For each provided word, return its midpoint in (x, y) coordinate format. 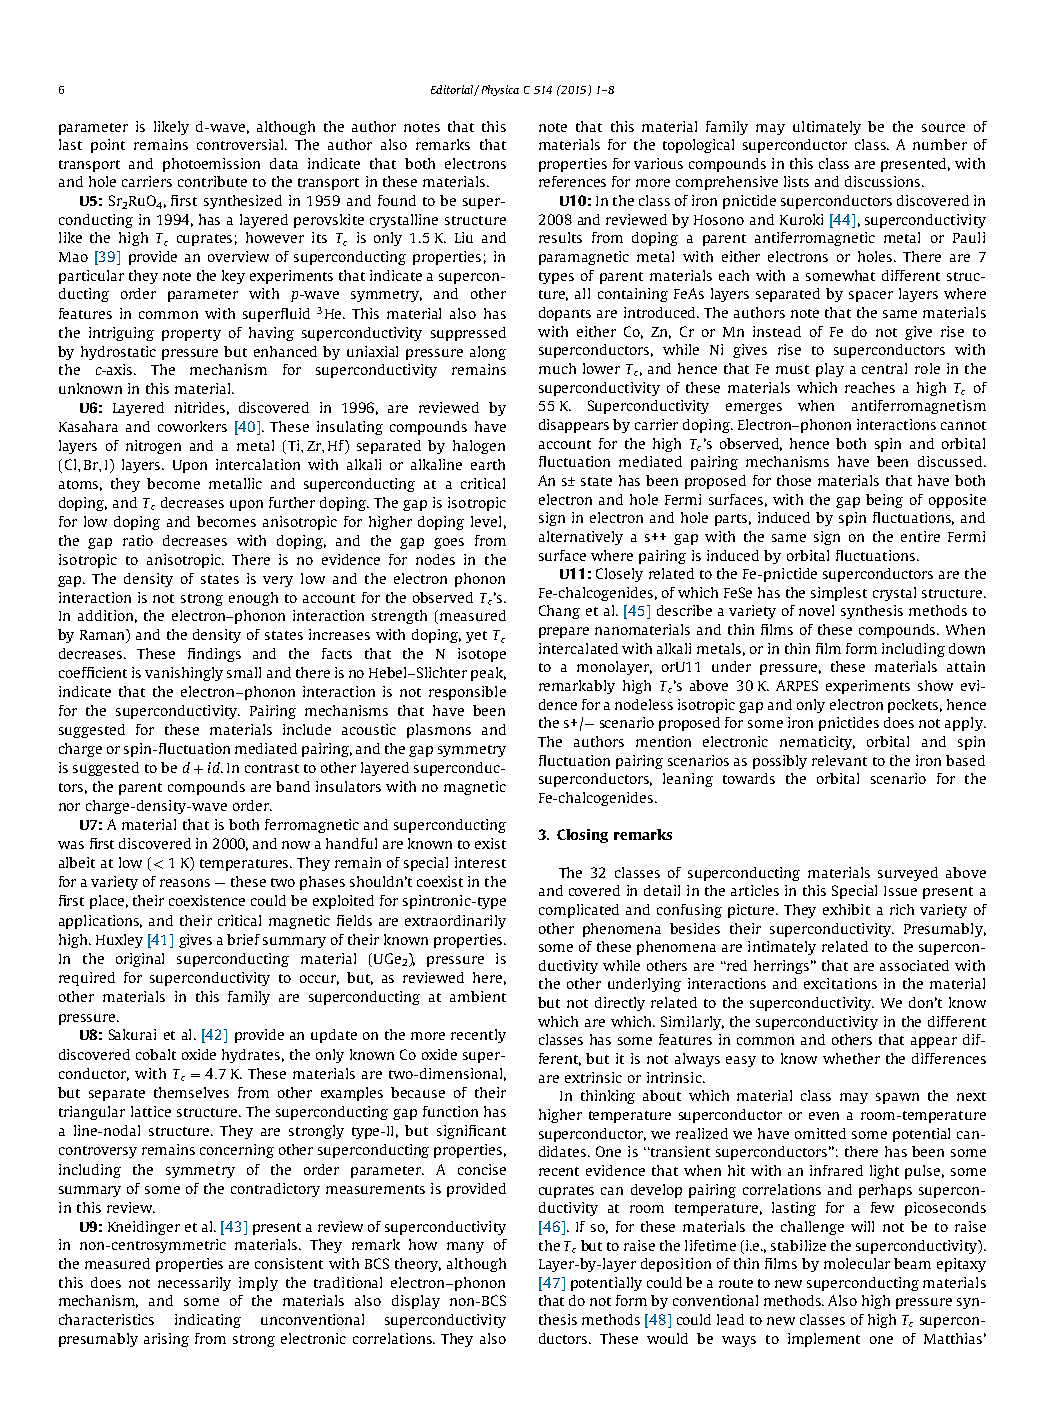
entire (920, 536)
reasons (185, 883)
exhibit (846, 909)
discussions (884, 181)
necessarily (194, 1284)
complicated (579, 911)
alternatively (581, 538)
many (465, 1247)
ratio (138, 540)
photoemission (211, 165)
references (572, 181)
